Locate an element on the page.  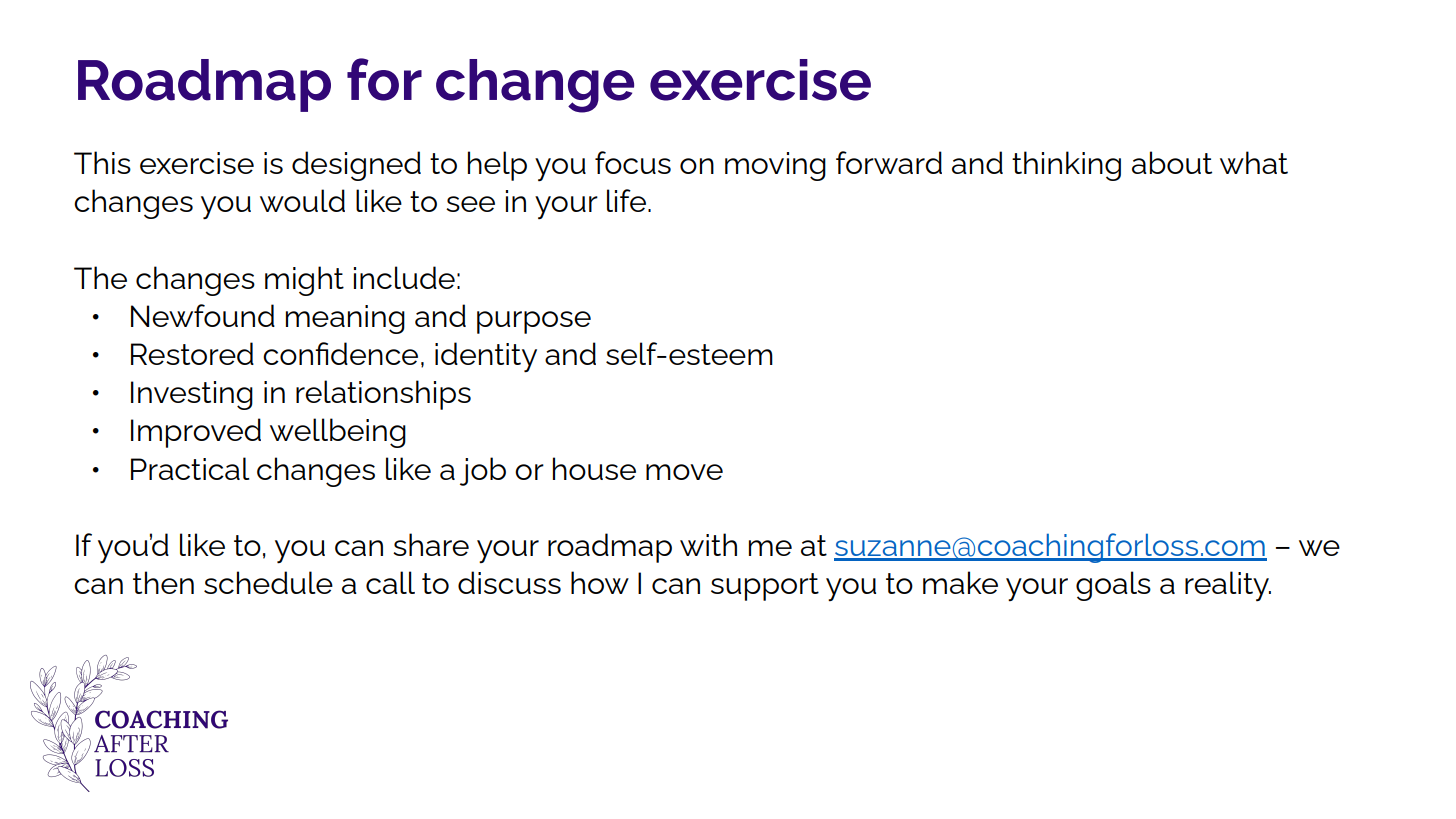
might is located at coordinates (304, 281).
